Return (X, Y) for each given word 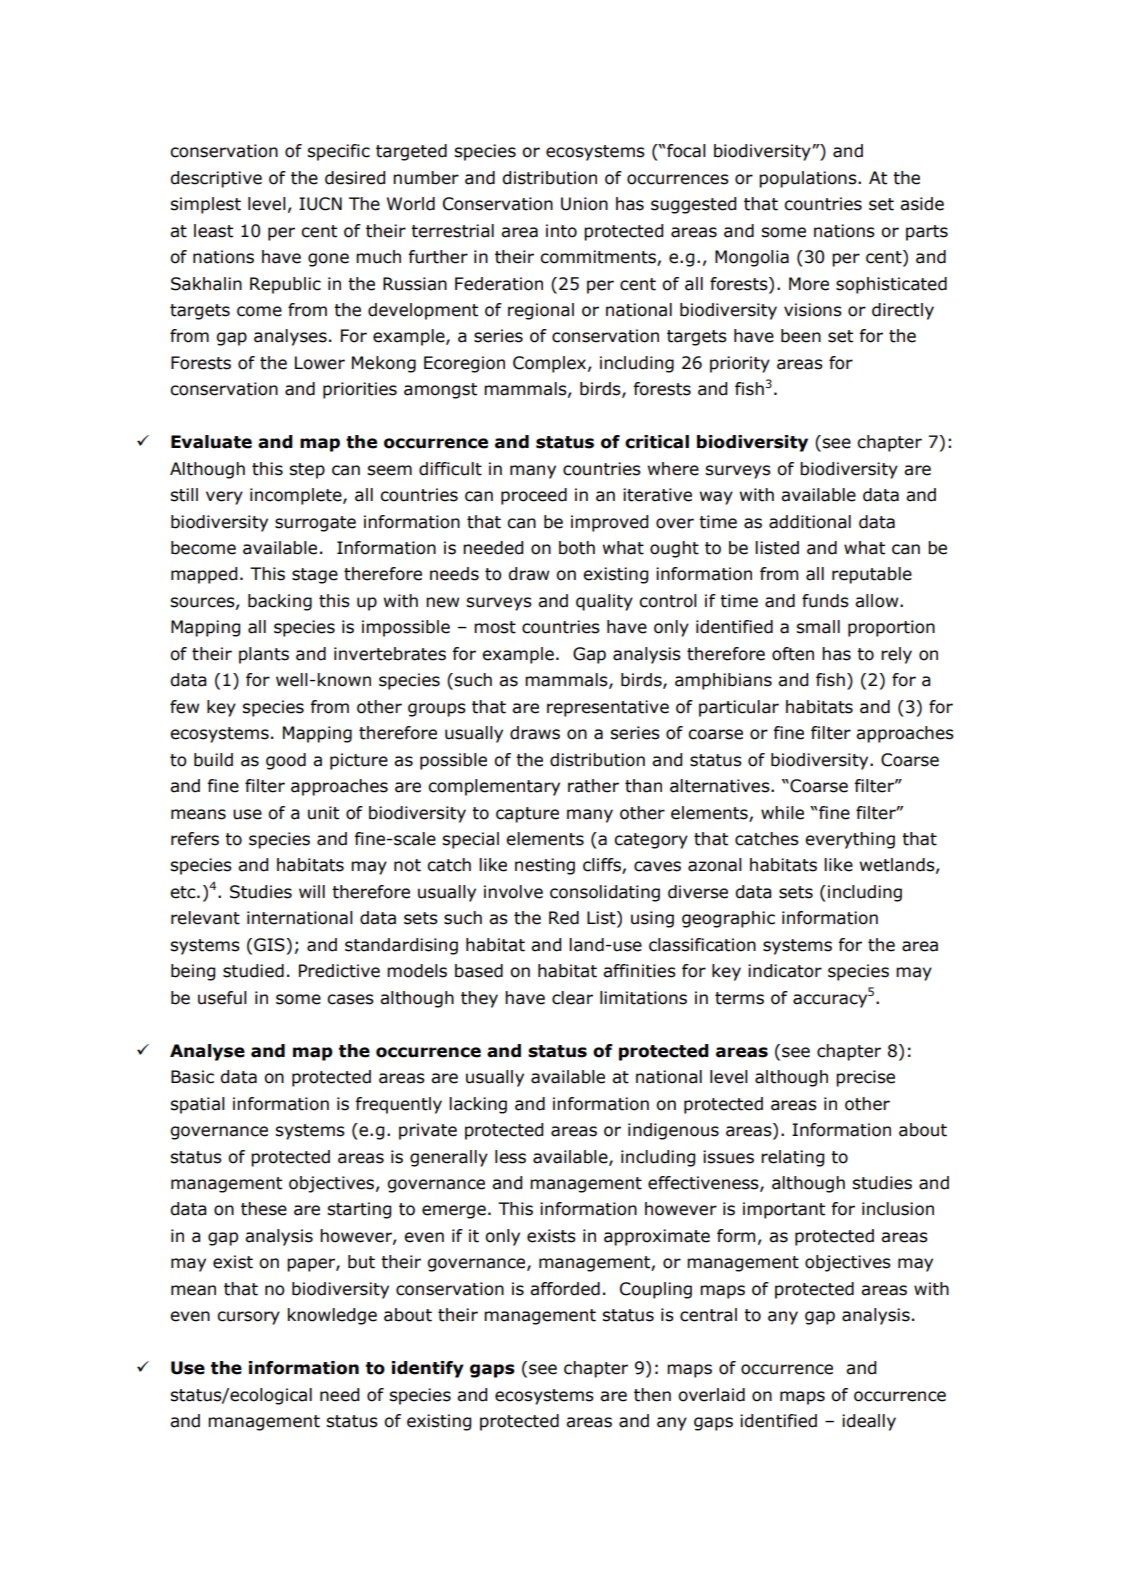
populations (809, 179)
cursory (248, 1318)
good (286, 761)
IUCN (320, 204)
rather (593, 786)
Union (584, 204)
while (782, 813)
